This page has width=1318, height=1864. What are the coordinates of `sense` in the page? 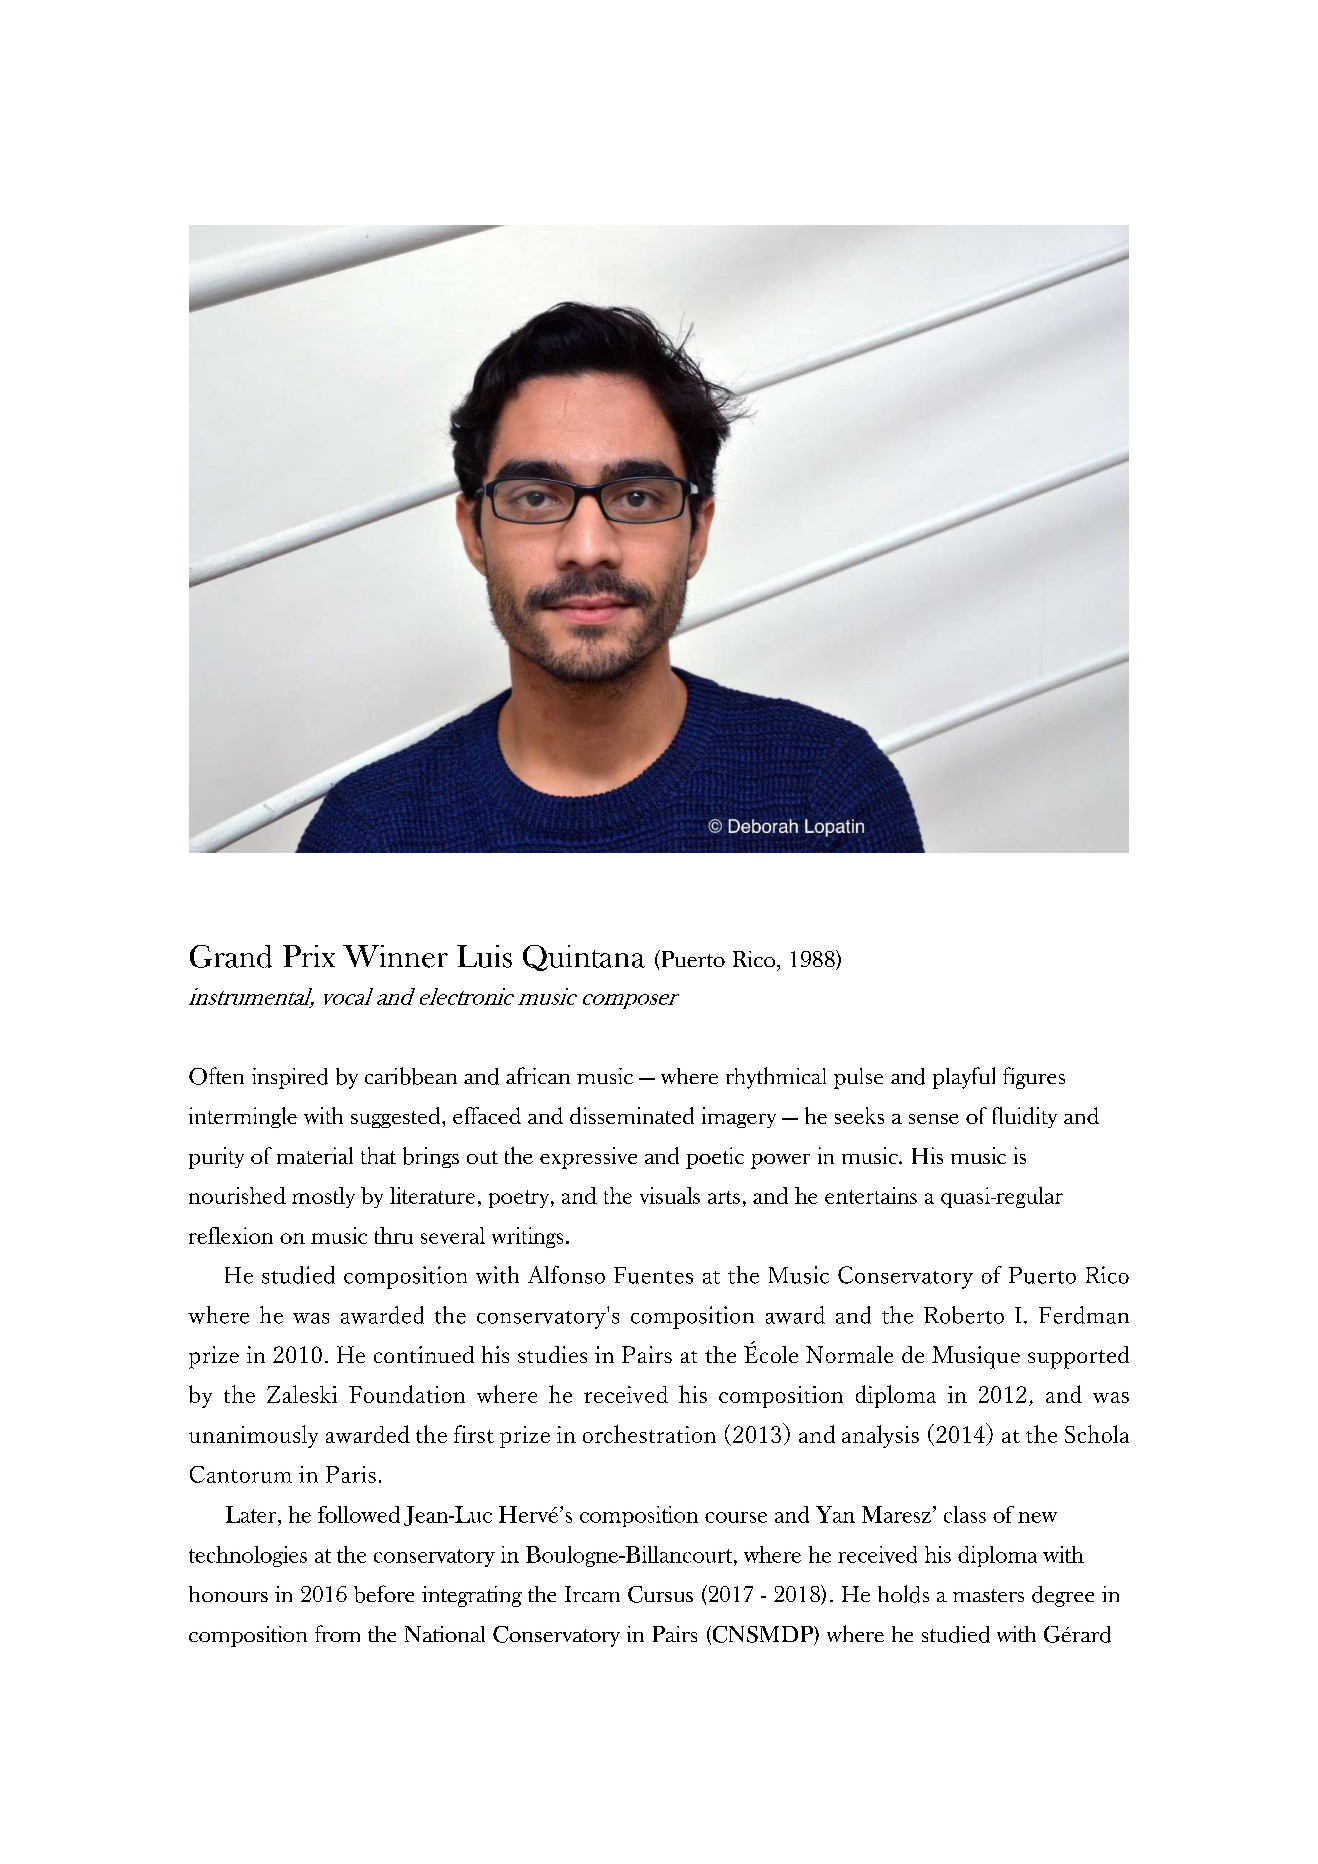 It's located at (934, 1119).
